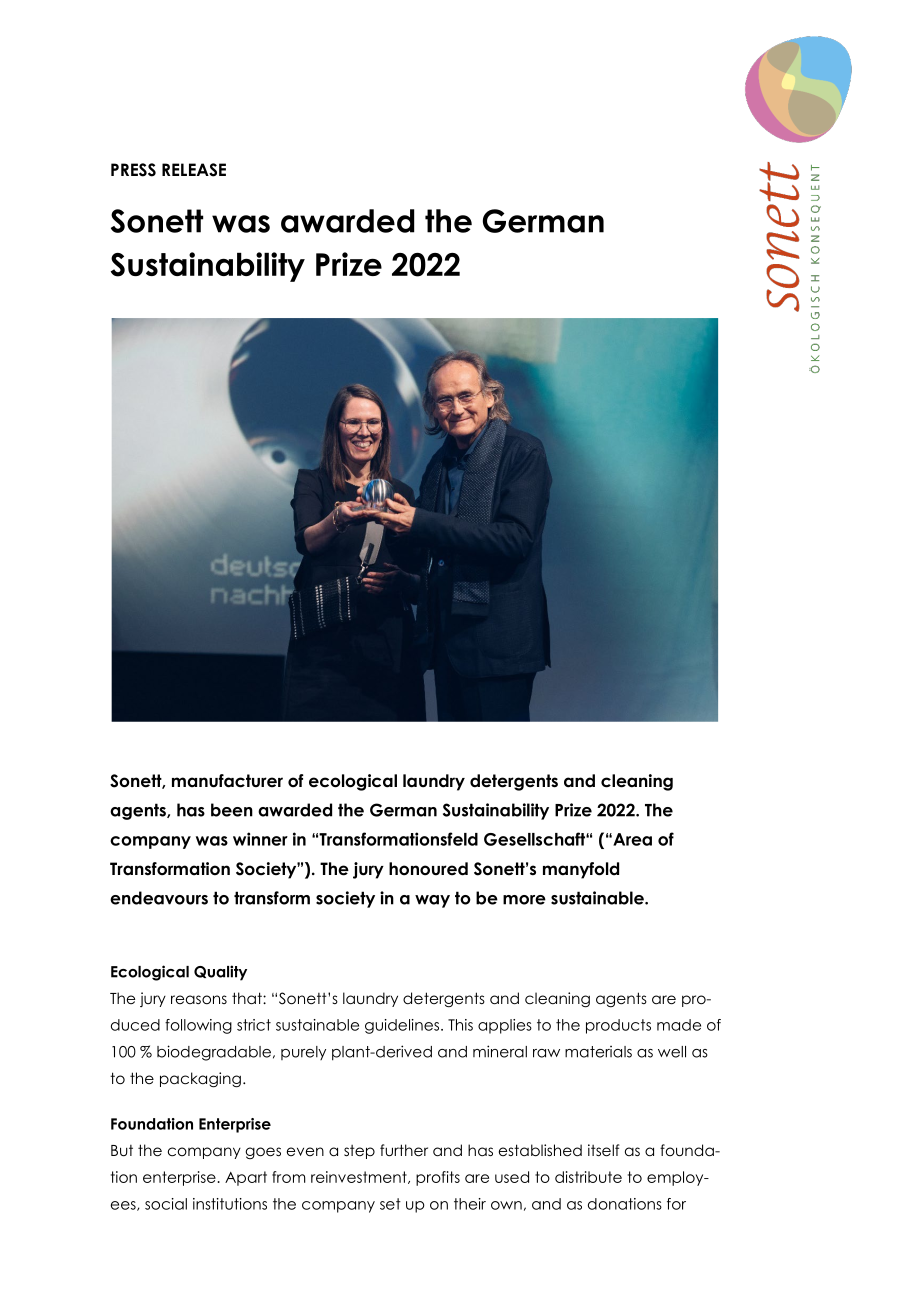 This document has width=924, height=1308. Describe the element at coordinates (194, 170) in the document. I see `RELEASE` at that location.
